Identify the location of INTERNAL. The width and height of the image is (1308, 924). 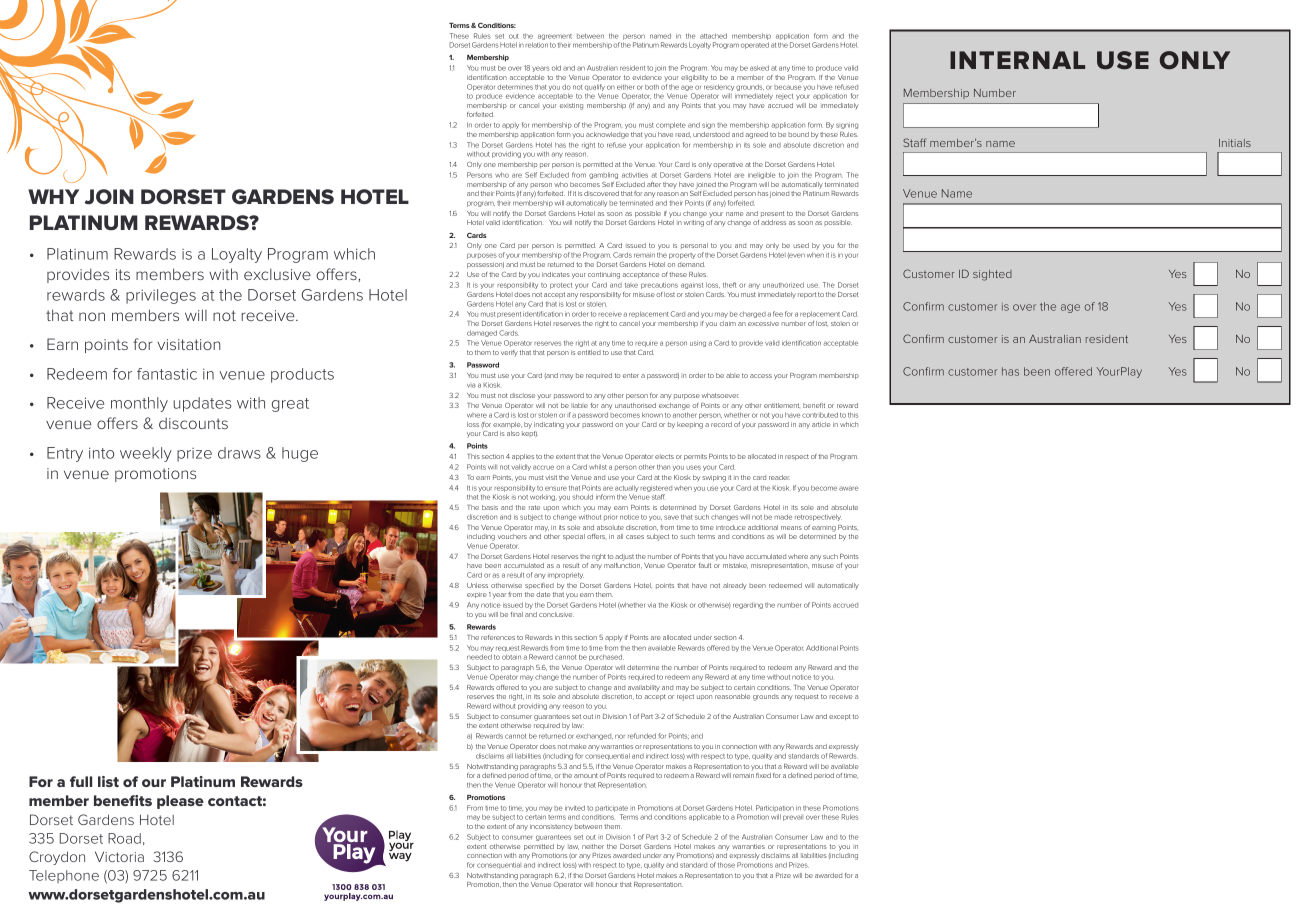
(1017, 60).
